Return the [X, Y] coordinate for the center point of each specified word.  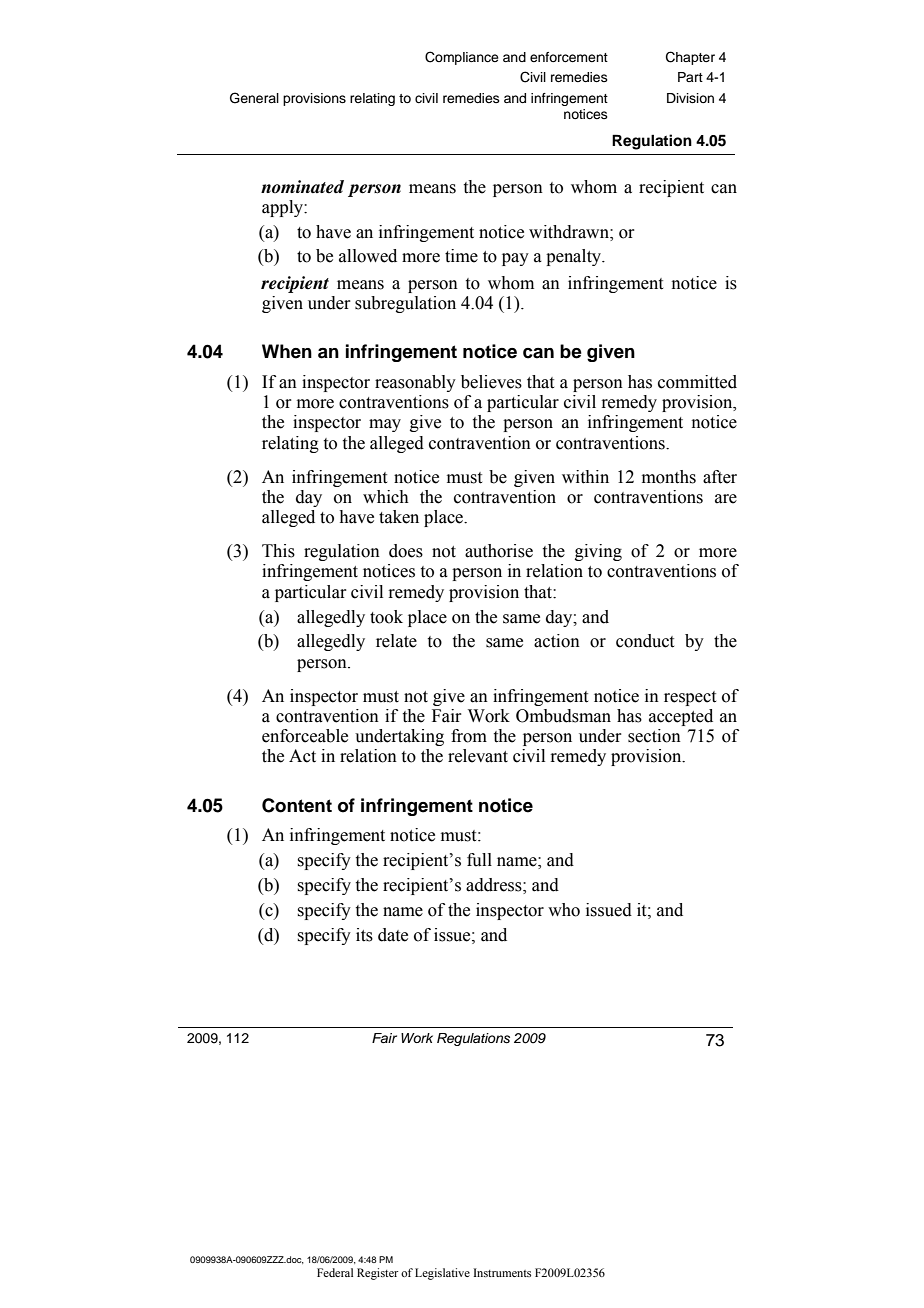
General [254, 98]
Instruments [502, 1272]
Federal [335, 1272]
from [469, 736]
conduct [645, 641]
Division [690, 98]
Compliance [462, 58]
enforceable [305, 736]
